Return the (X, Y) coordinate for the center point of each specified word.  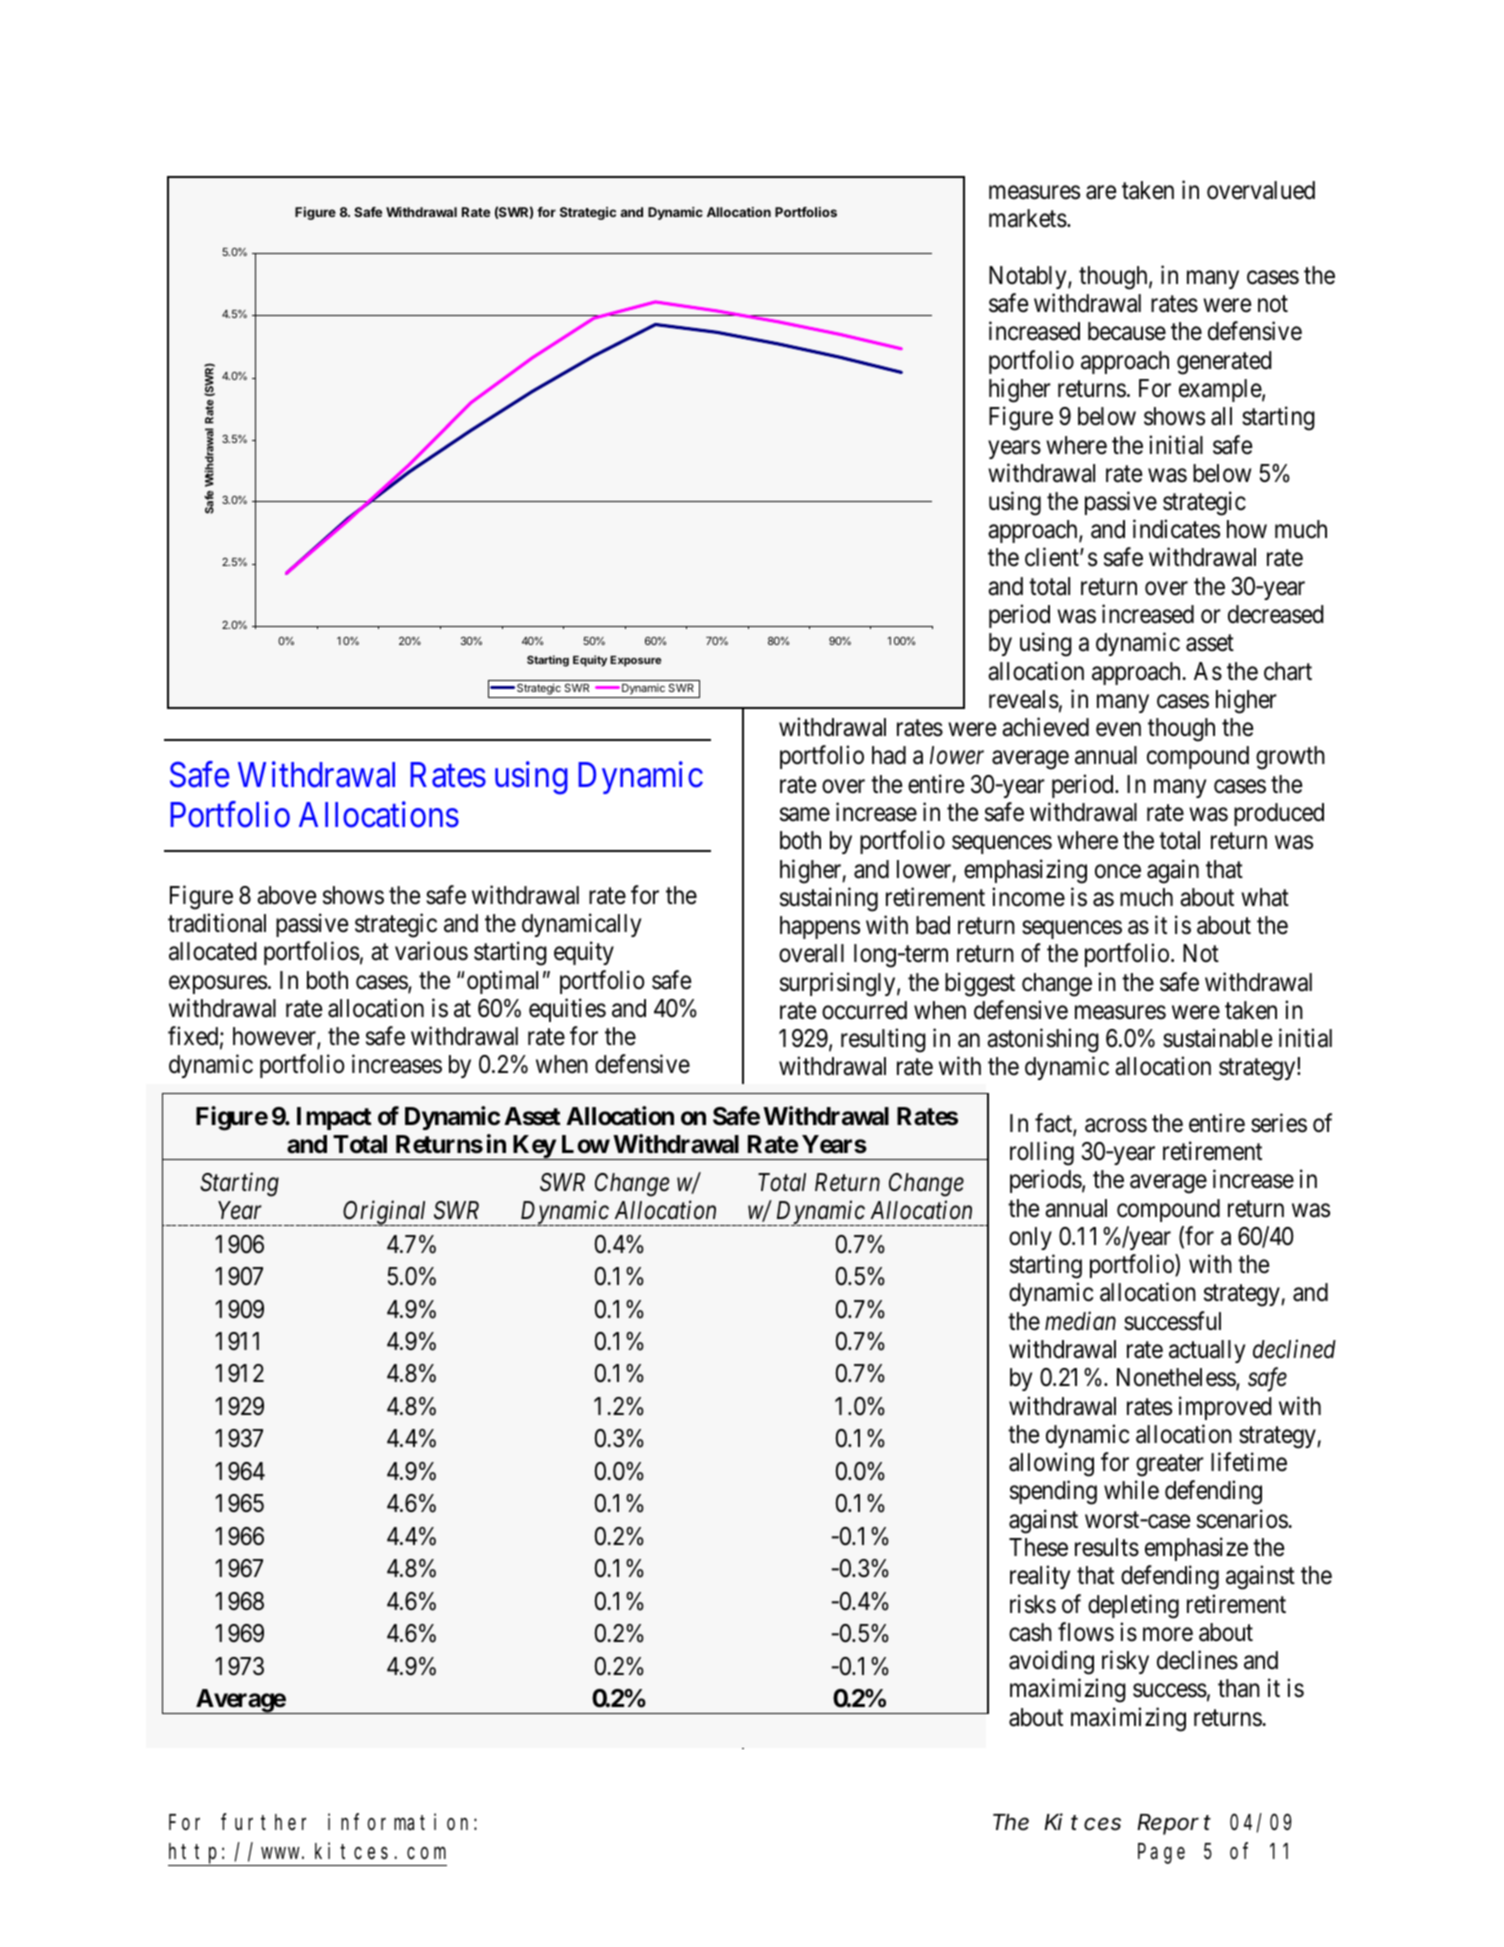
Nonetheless (1177, 1379)
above (286, 895)
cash (1030, 1632)
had (889, 755)
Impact (334, 1118)
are (1101, 193)
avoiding (1051, 1662)
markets (1028, 218)
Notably (1029, 277)
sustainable (1217, 1038)
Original (385, 1213)
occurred (864, 1010)
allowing (1051, 1464)
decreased (1276, 614)
